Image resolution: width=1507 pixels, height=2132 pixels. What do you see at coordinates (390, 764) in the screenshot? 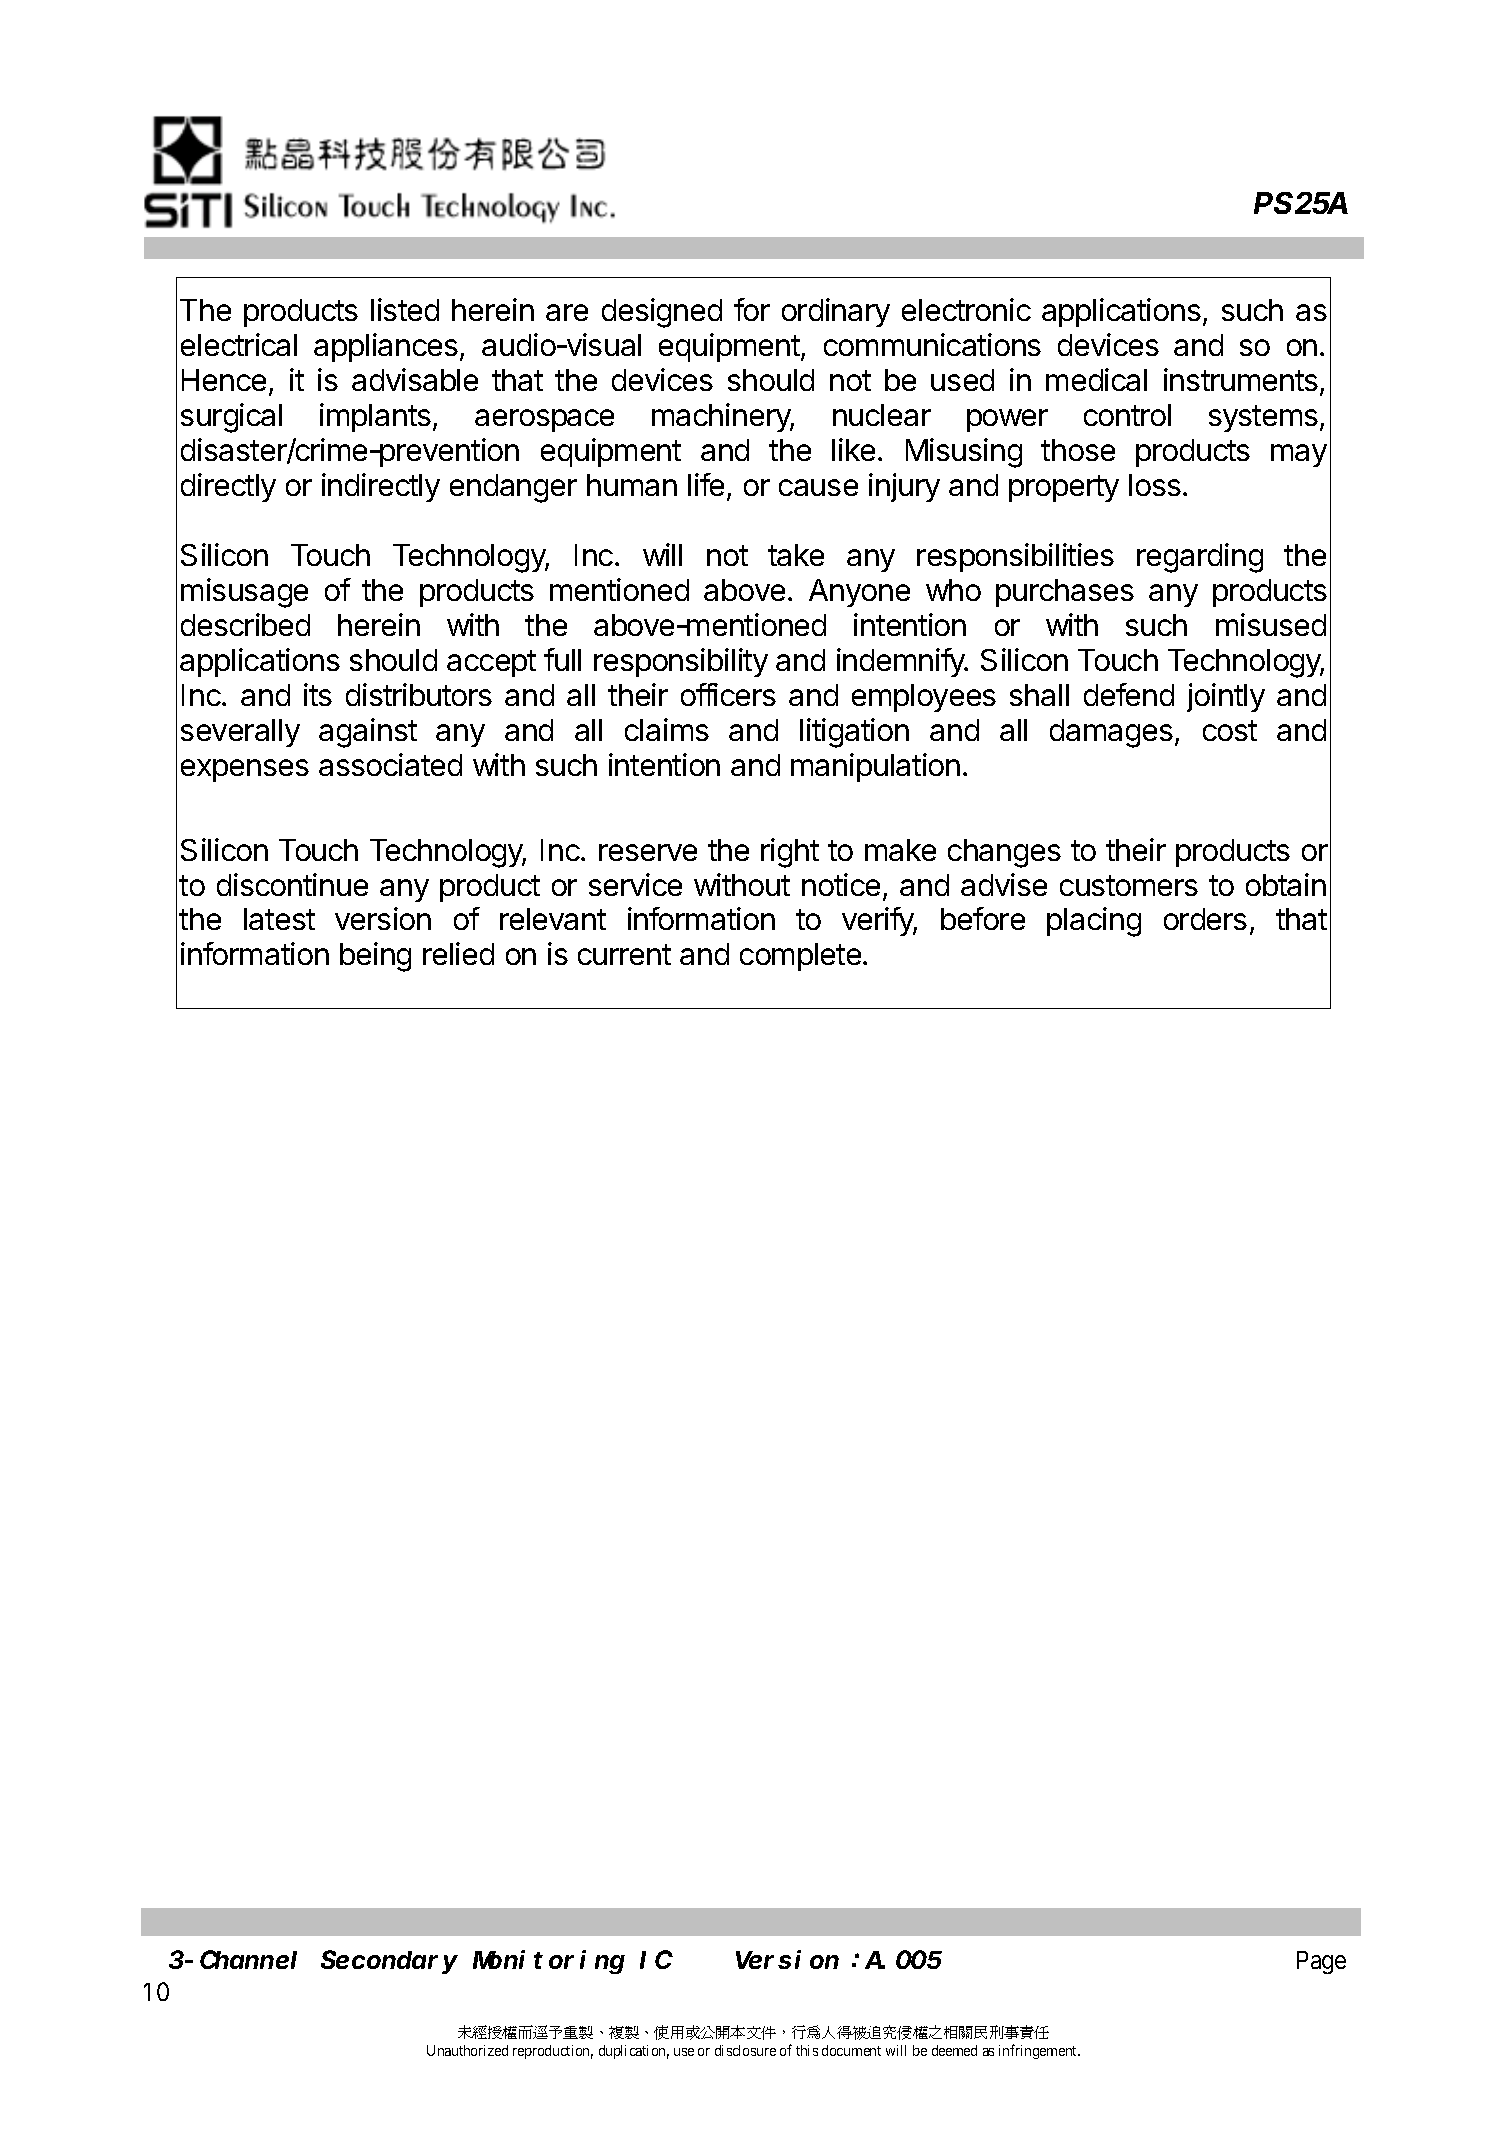
I see `associated` at bounding box center [390, 764].
